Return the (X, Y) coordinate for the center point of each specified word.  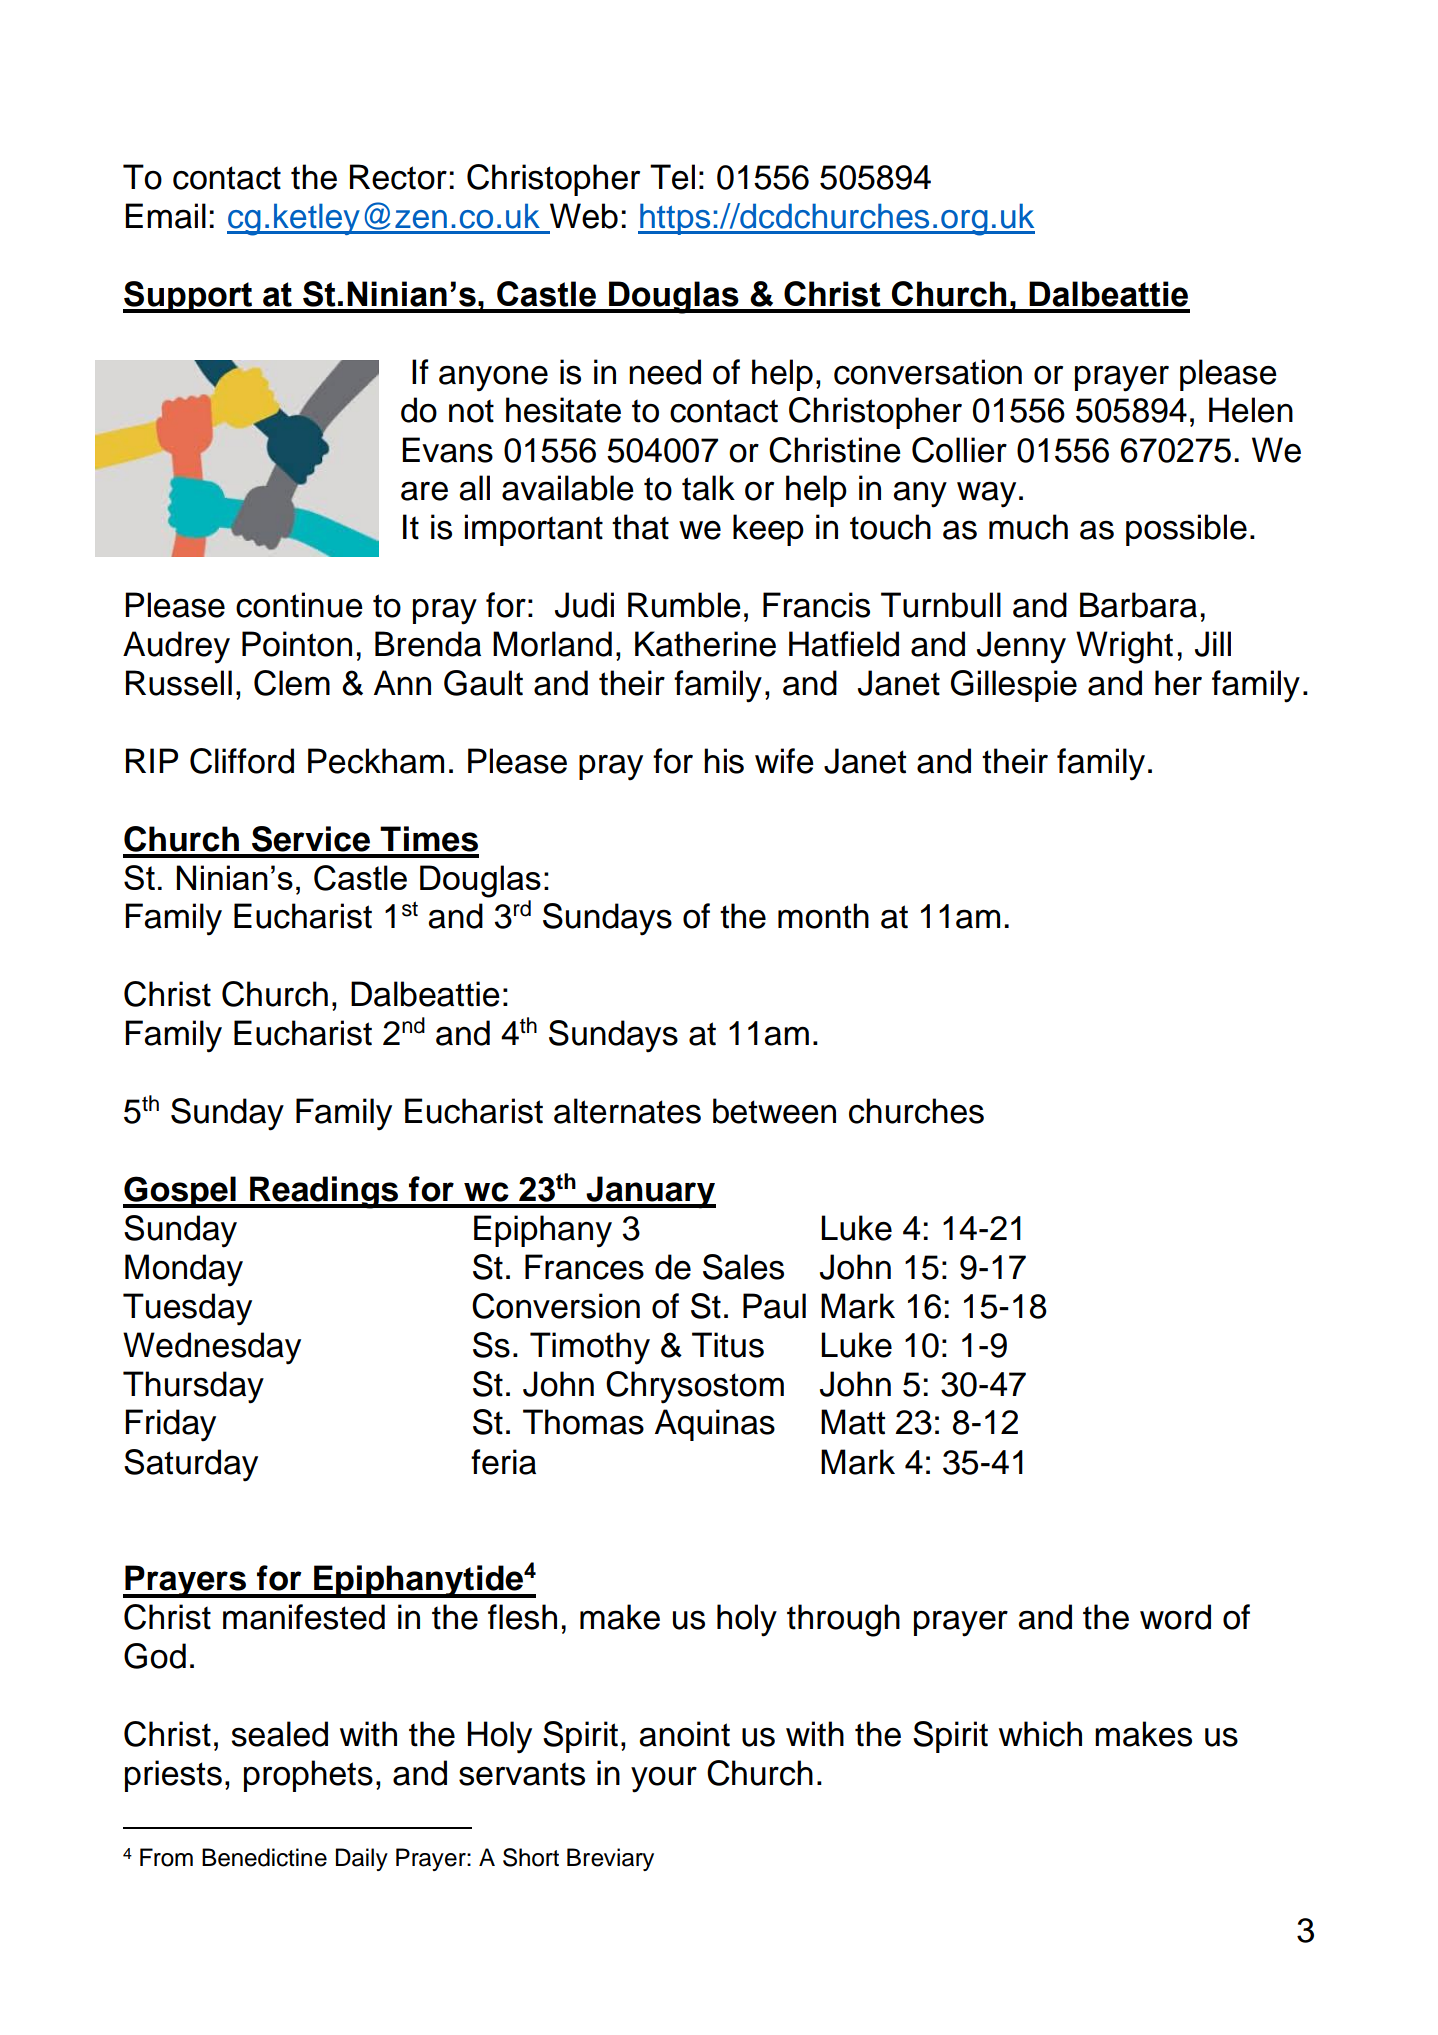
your (664, 1780)
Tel (672, 177)
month (823, 916)
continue (299, 605)
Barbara (1138, 605)
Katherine (705, 644)
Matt (853, 1422)
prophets (308, 1776)
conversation (928, 372)
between (774, 1111)
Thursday (193, 1387)
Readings (324, 1192)
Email (165, 216)
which (1040, 1734)
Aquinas (715, 1425)
